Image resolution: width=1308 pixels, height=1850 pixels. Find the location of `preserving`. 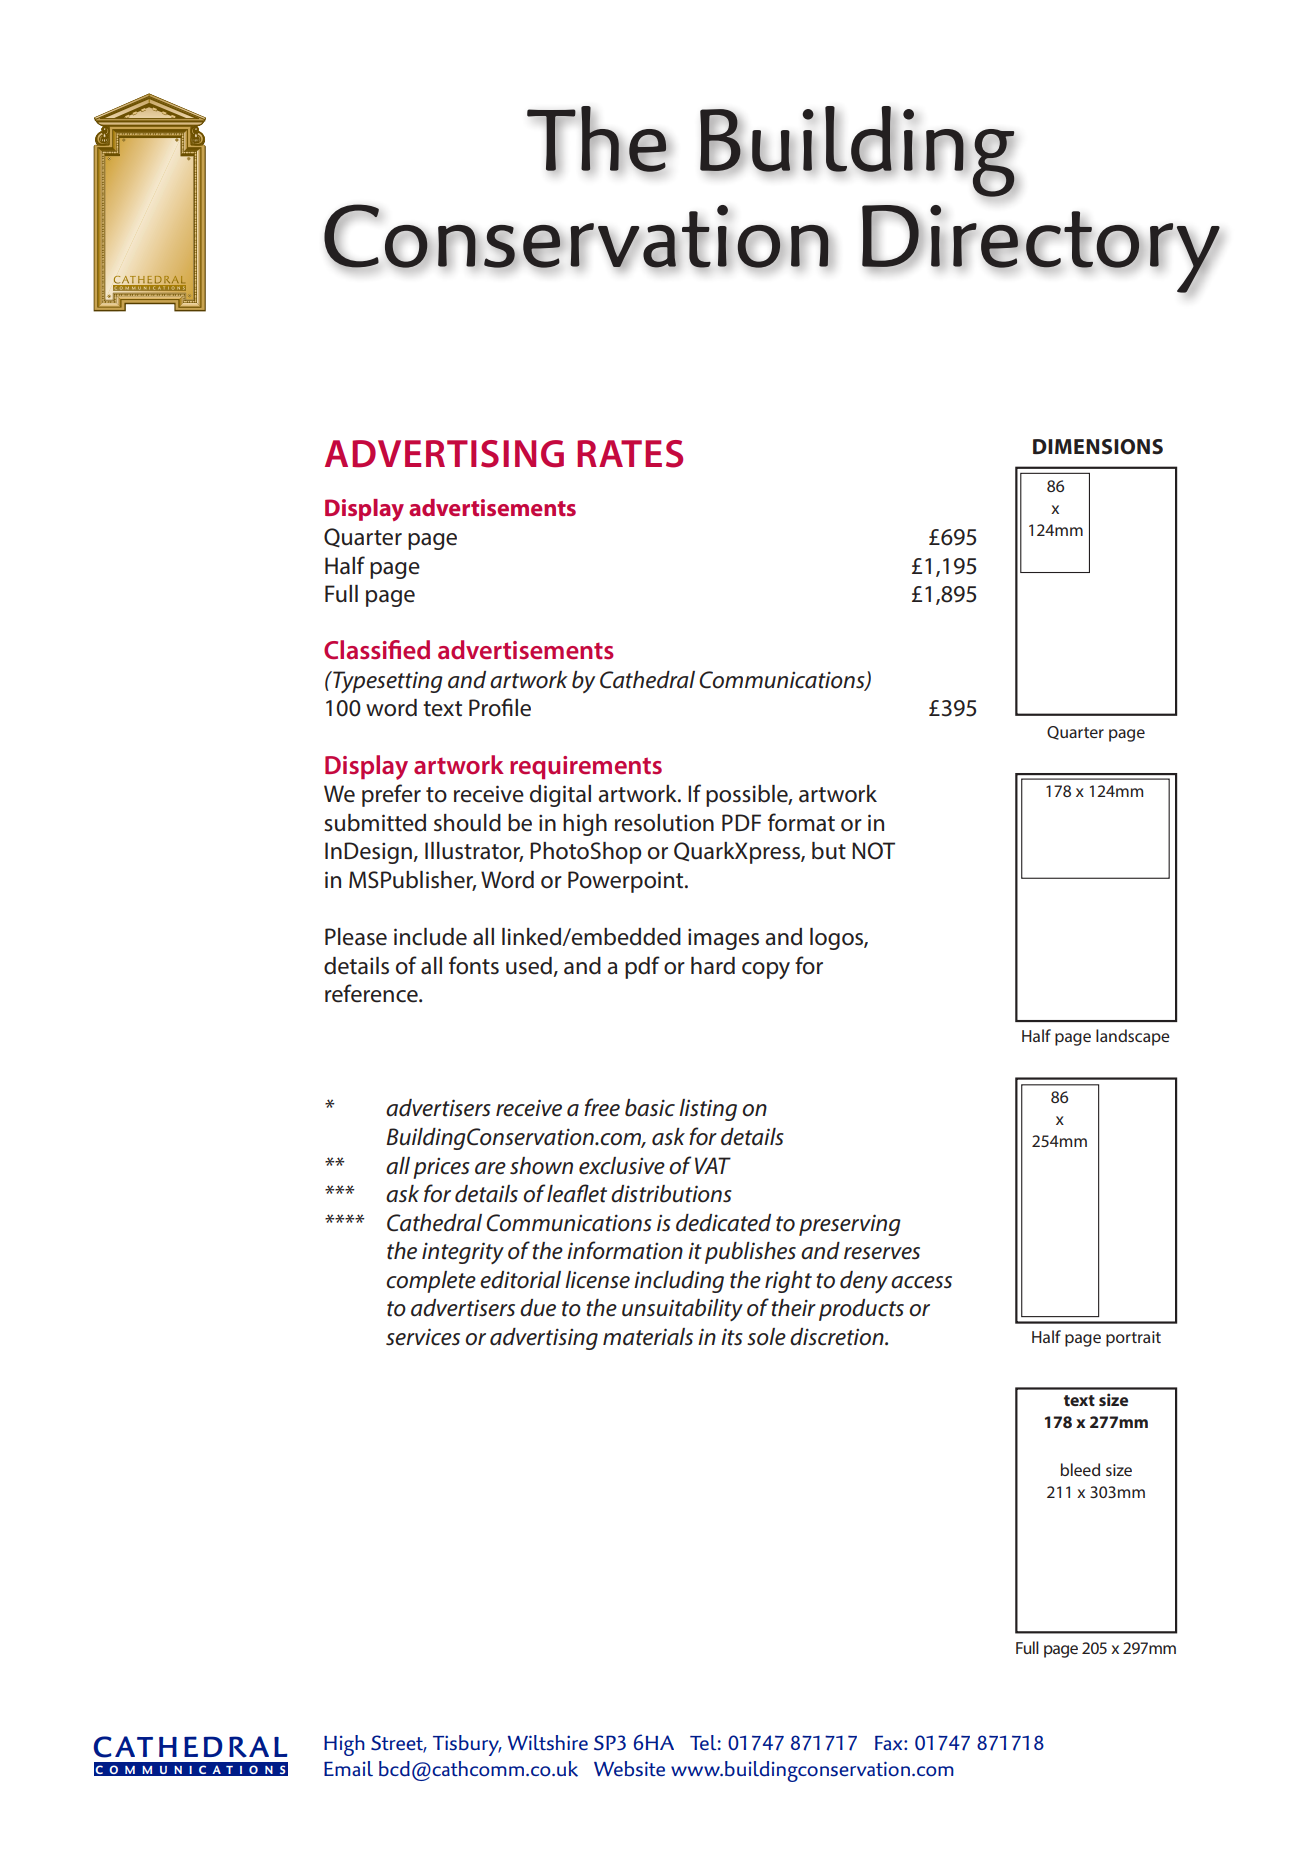

preserving is located at coordinates (850, 1225).
